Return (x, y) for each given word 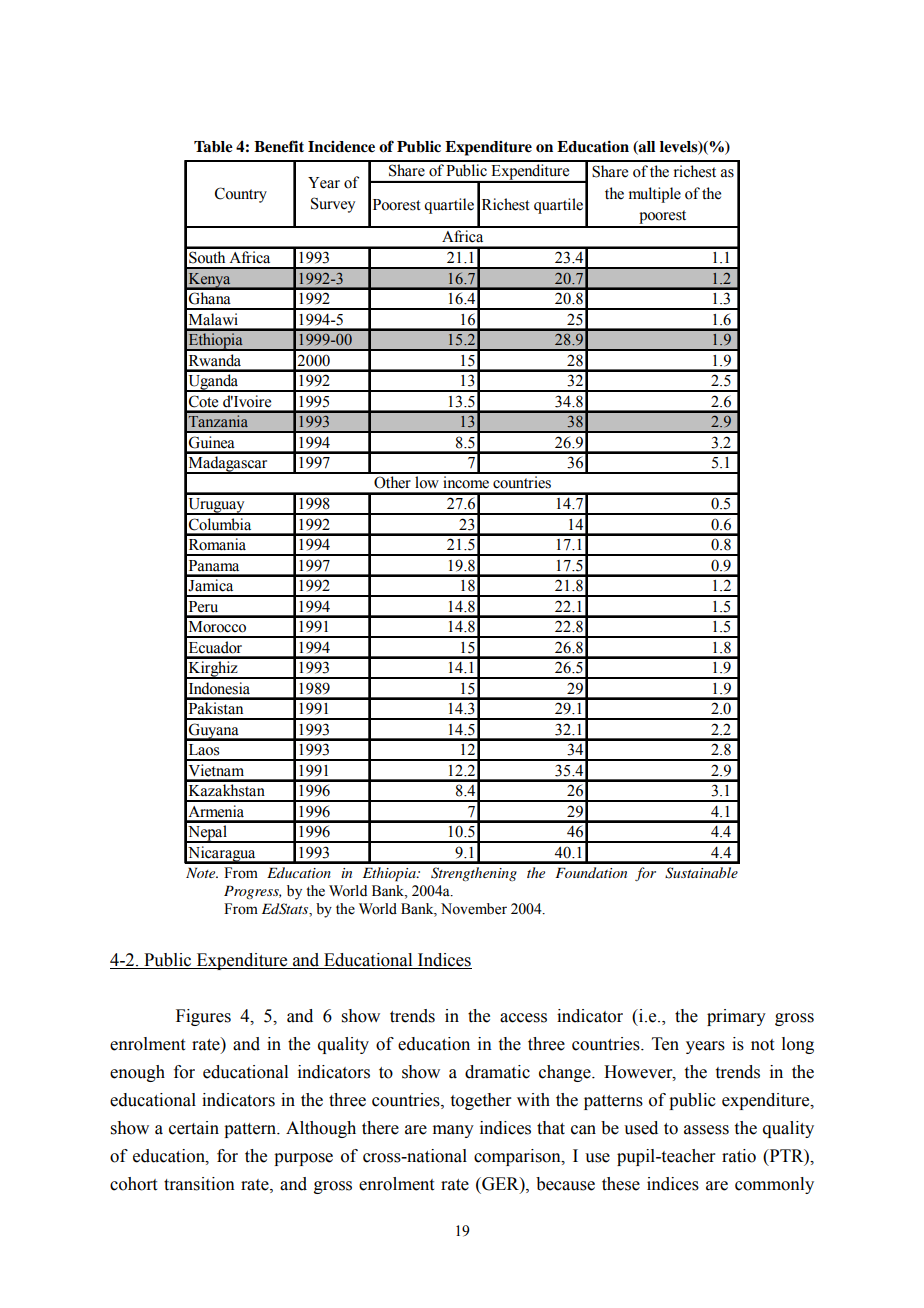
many (453, 1131)
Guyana (214, 732)
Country (241, 195)
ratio (739, 1156)
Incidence (341, 147)
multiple (655, 195)
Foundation (591, 872)
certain (194, 1128)
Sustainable (701, 873)
